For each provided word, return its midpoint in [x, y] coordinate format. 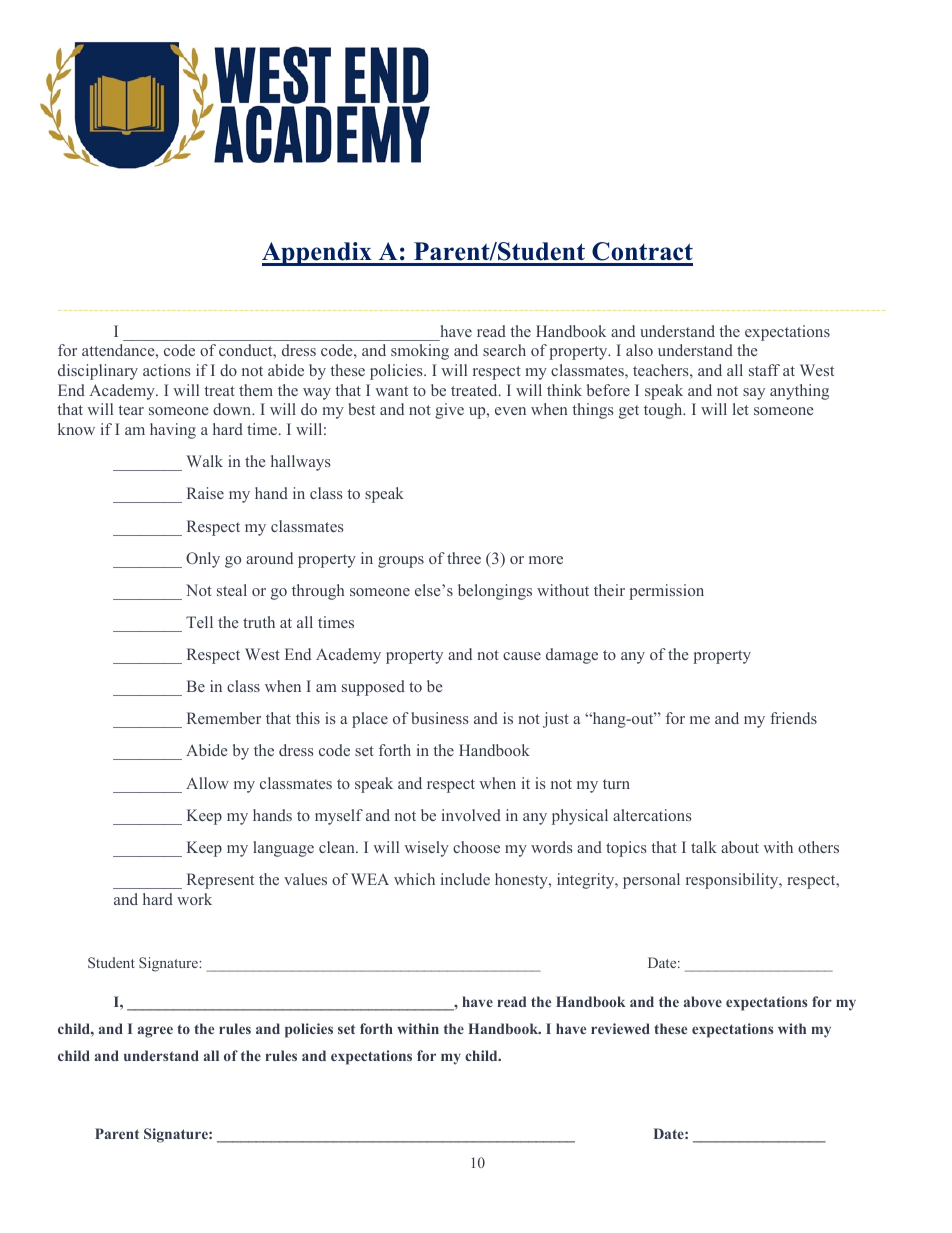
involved [471, 815]
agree [155, 1032]
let [741, 409]
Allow [207, 783]
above [703, 1001]
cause [522, 656]
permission [666, 592]
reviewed [620, 1028]
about [740, 847]
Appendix [318, 254]
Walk [204, 461]
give [449, 411]
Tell [199, 622]
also [639, 350]
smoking [420, 352]
